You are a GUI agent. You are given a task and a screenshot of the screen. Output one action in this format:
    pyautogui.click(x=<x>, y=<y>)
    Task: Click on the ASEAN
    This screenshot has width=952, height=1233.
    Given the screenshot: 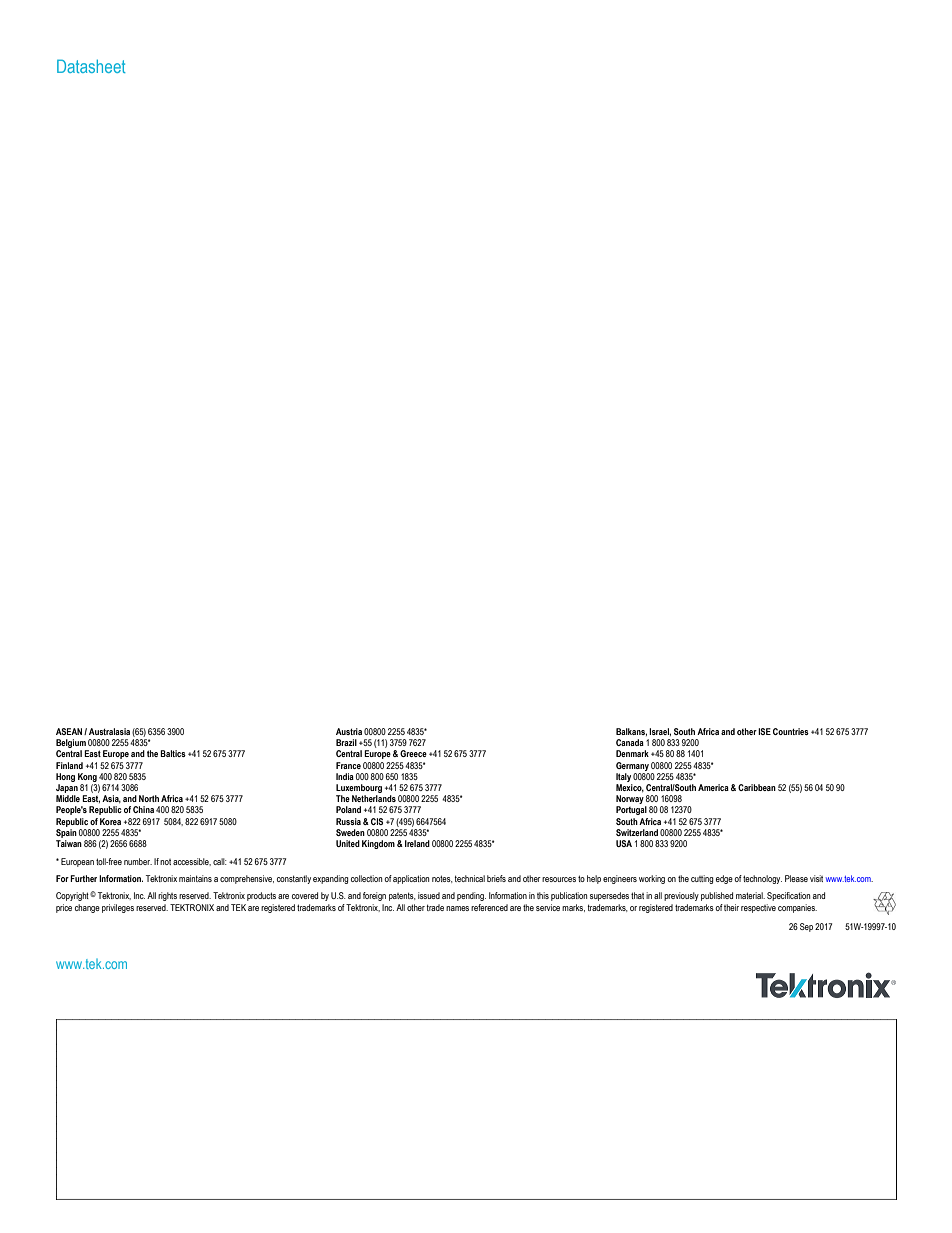 What is the action you would take?
    pyautogui.click(x=70, y=731)
